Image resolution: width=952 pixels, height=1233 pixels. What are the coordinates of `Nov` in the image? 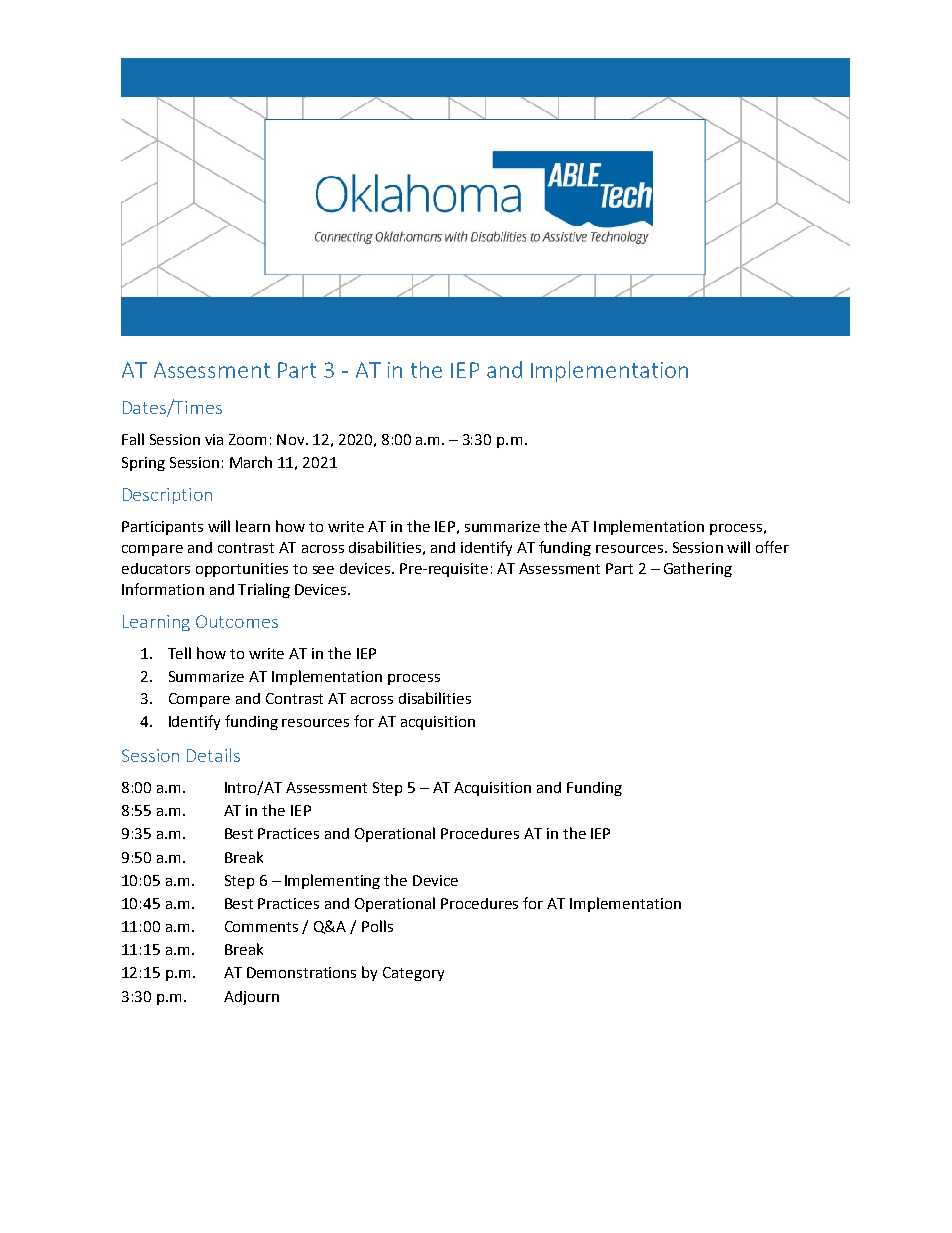 It's located at (292, 439).
